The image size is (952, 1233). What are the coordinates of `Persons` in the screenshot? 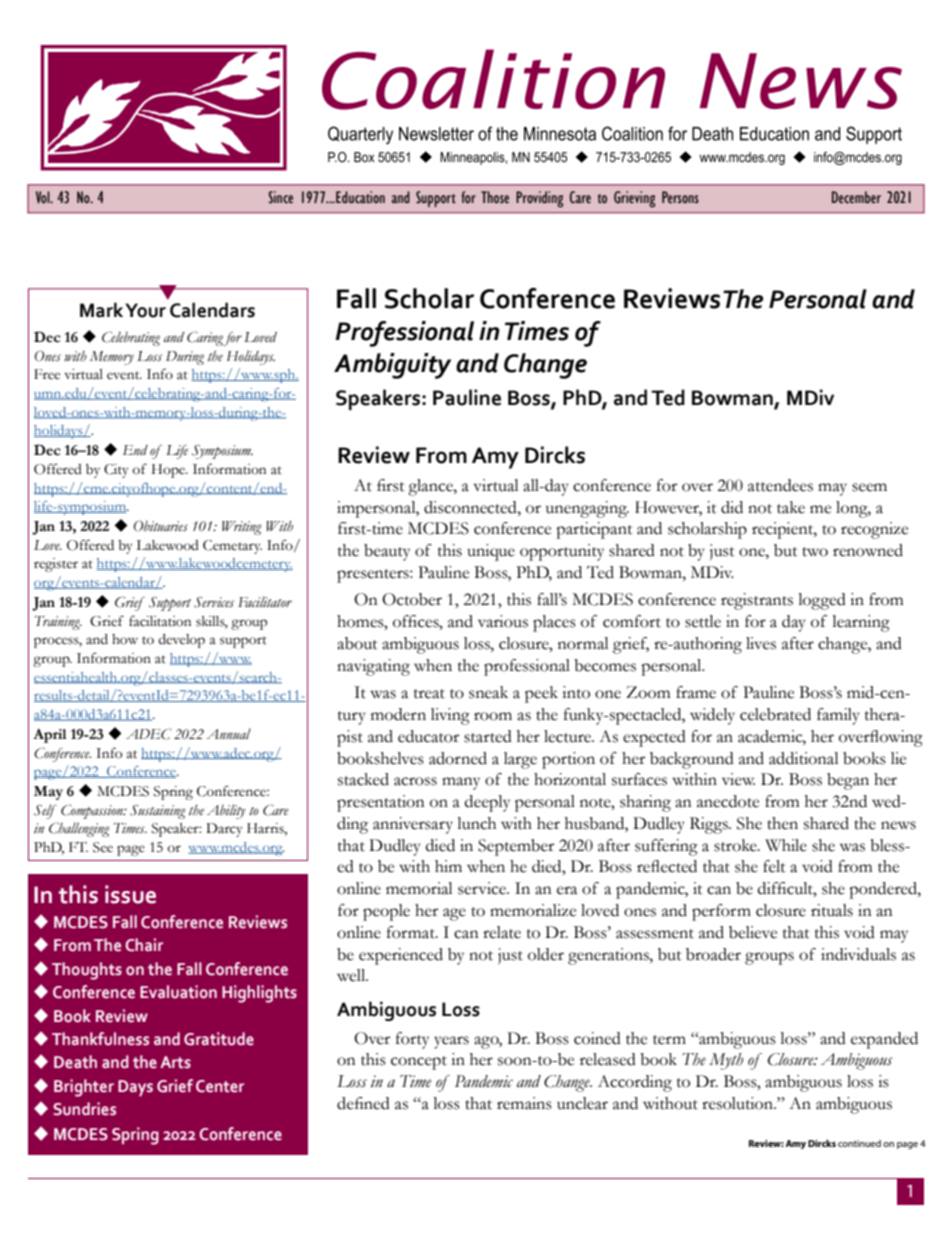 It's located at (680, 197).
